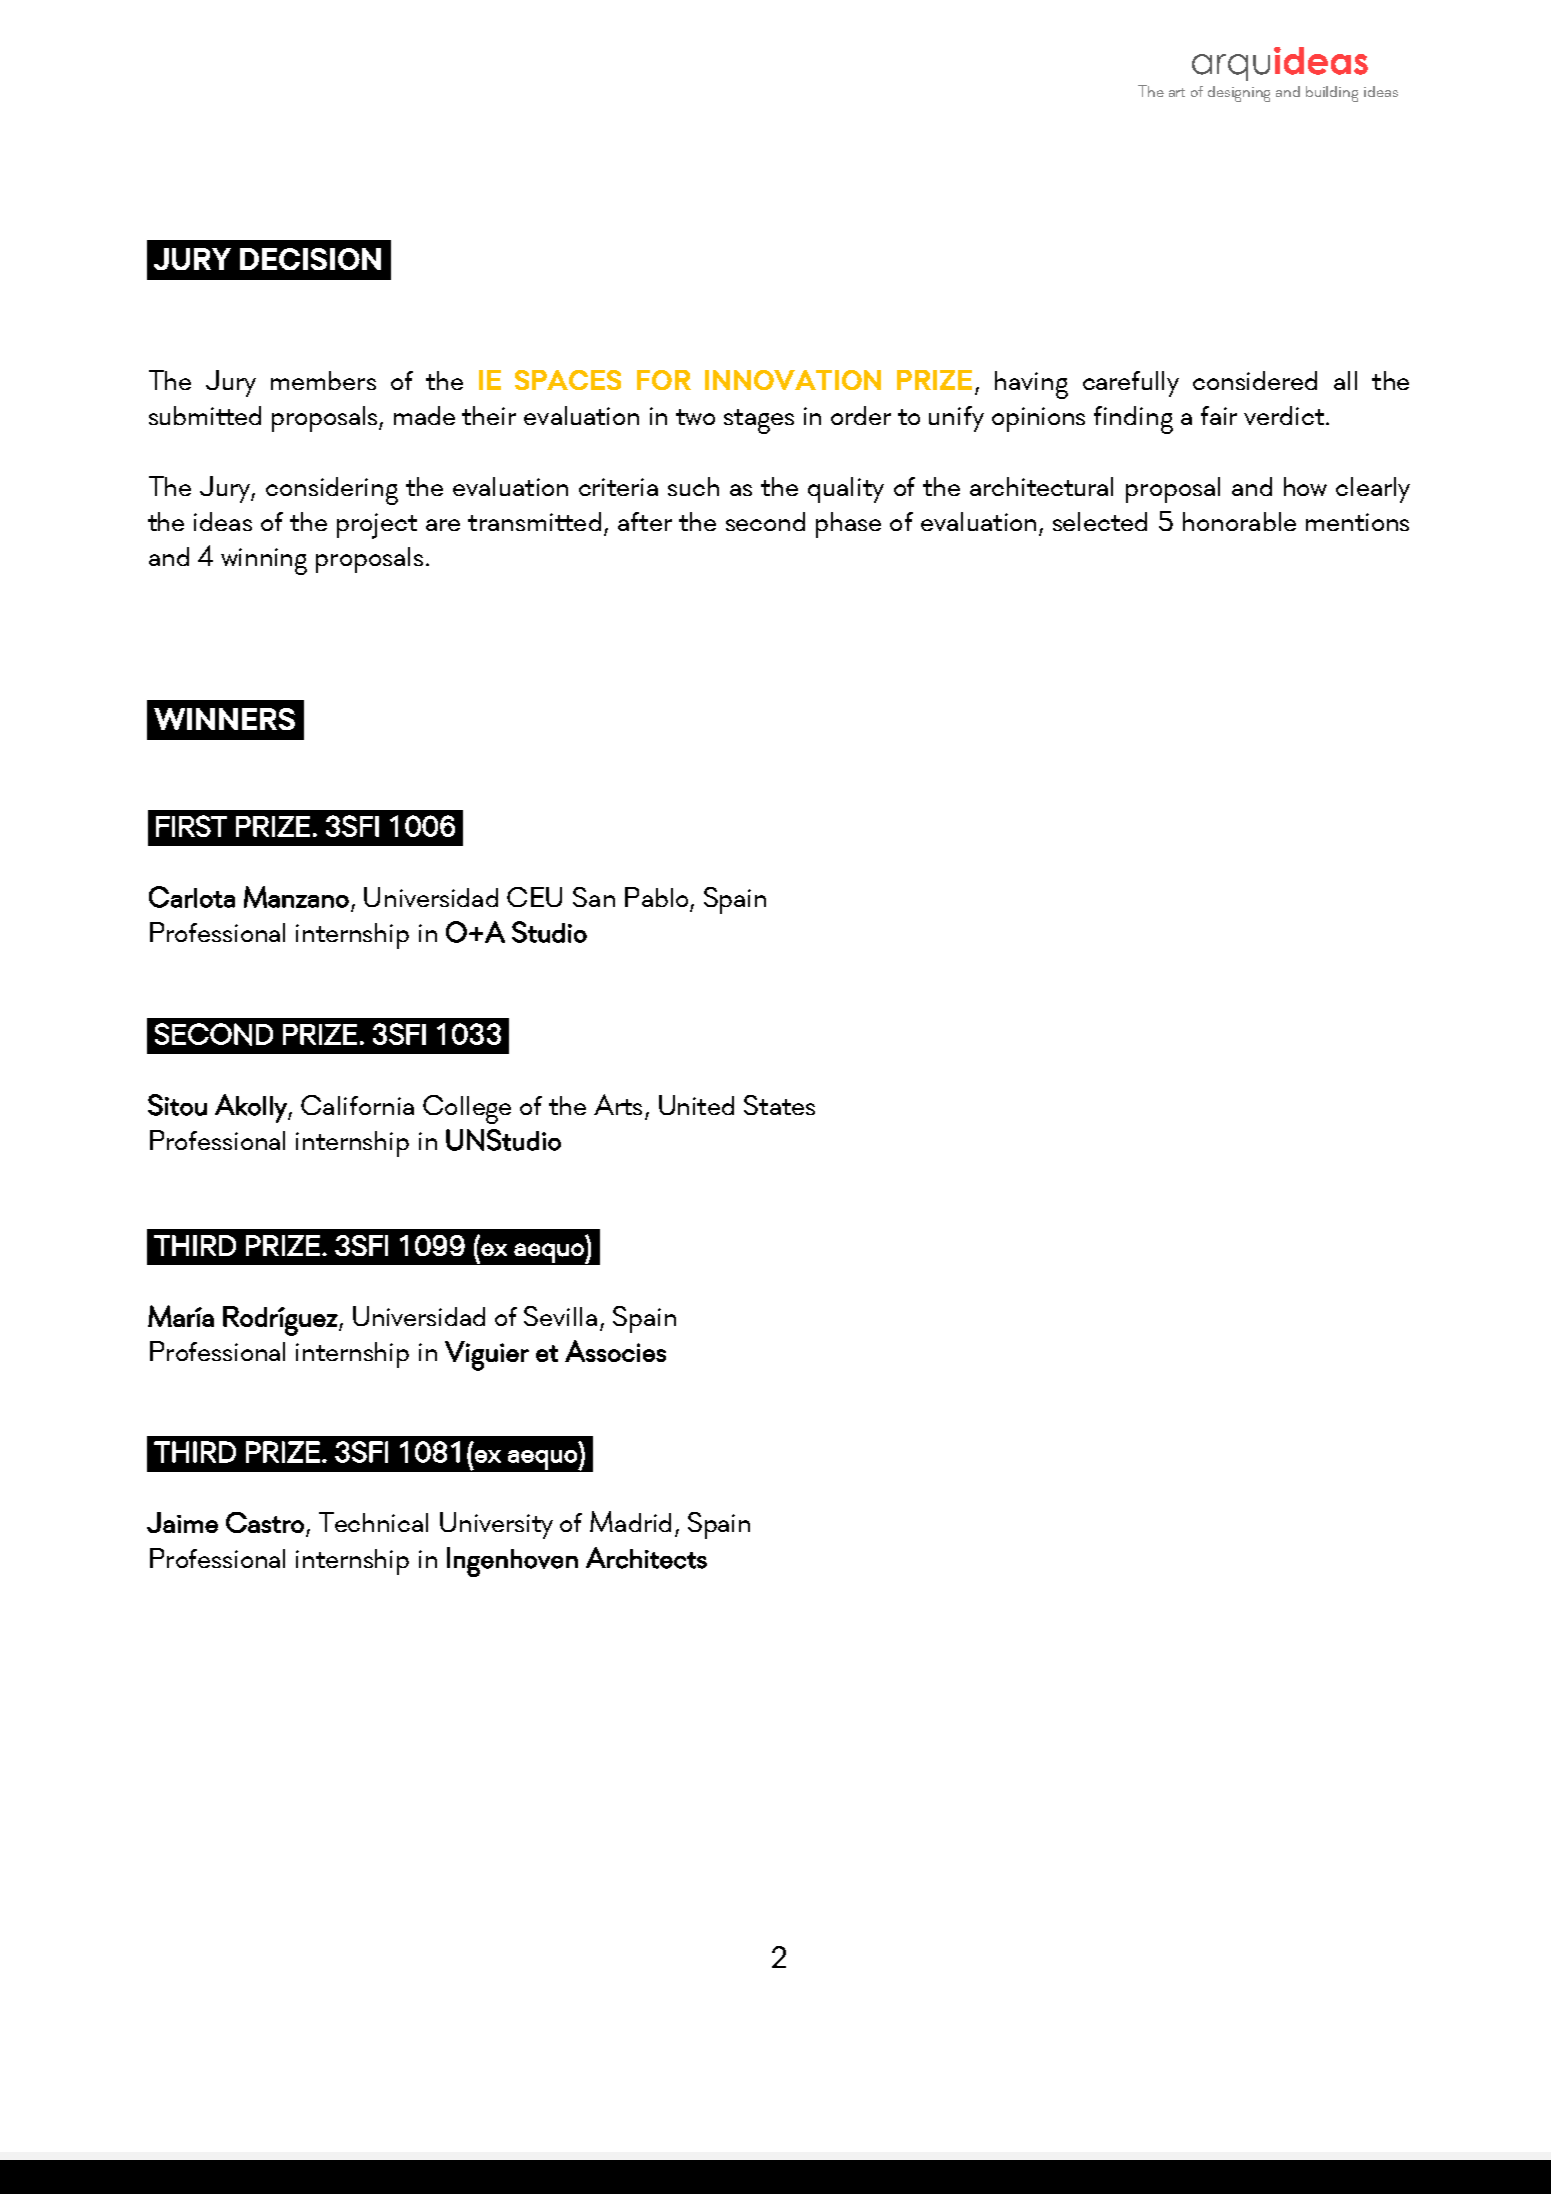 The width and height of the screenshot is (1551, 2194). Describe the element at coordinates (656, 897) in the screenshot. I see `Pablo` at that location.
